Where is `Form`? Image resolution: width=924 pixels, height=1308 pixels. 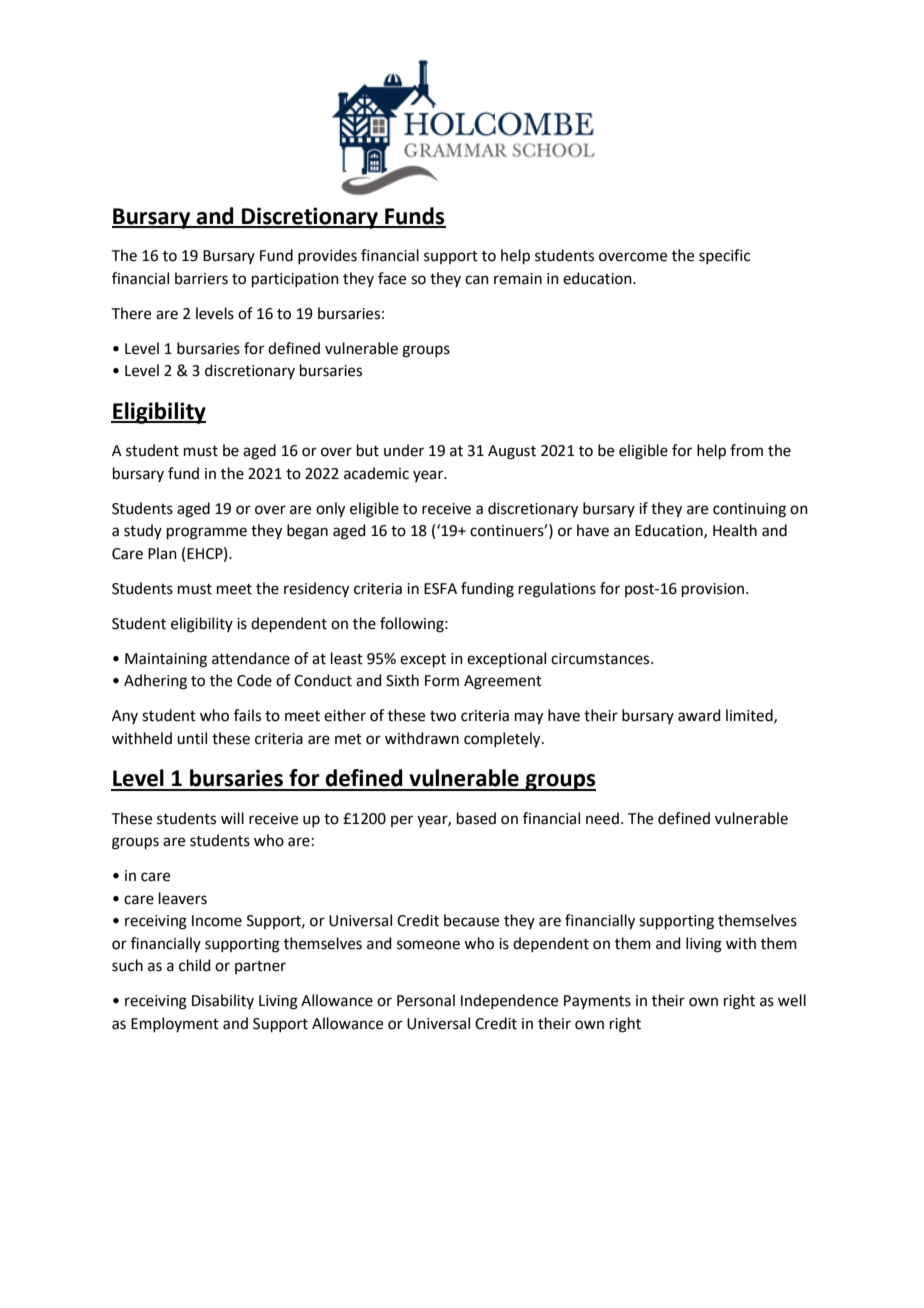 Form is located at coordinates (442, 681).
